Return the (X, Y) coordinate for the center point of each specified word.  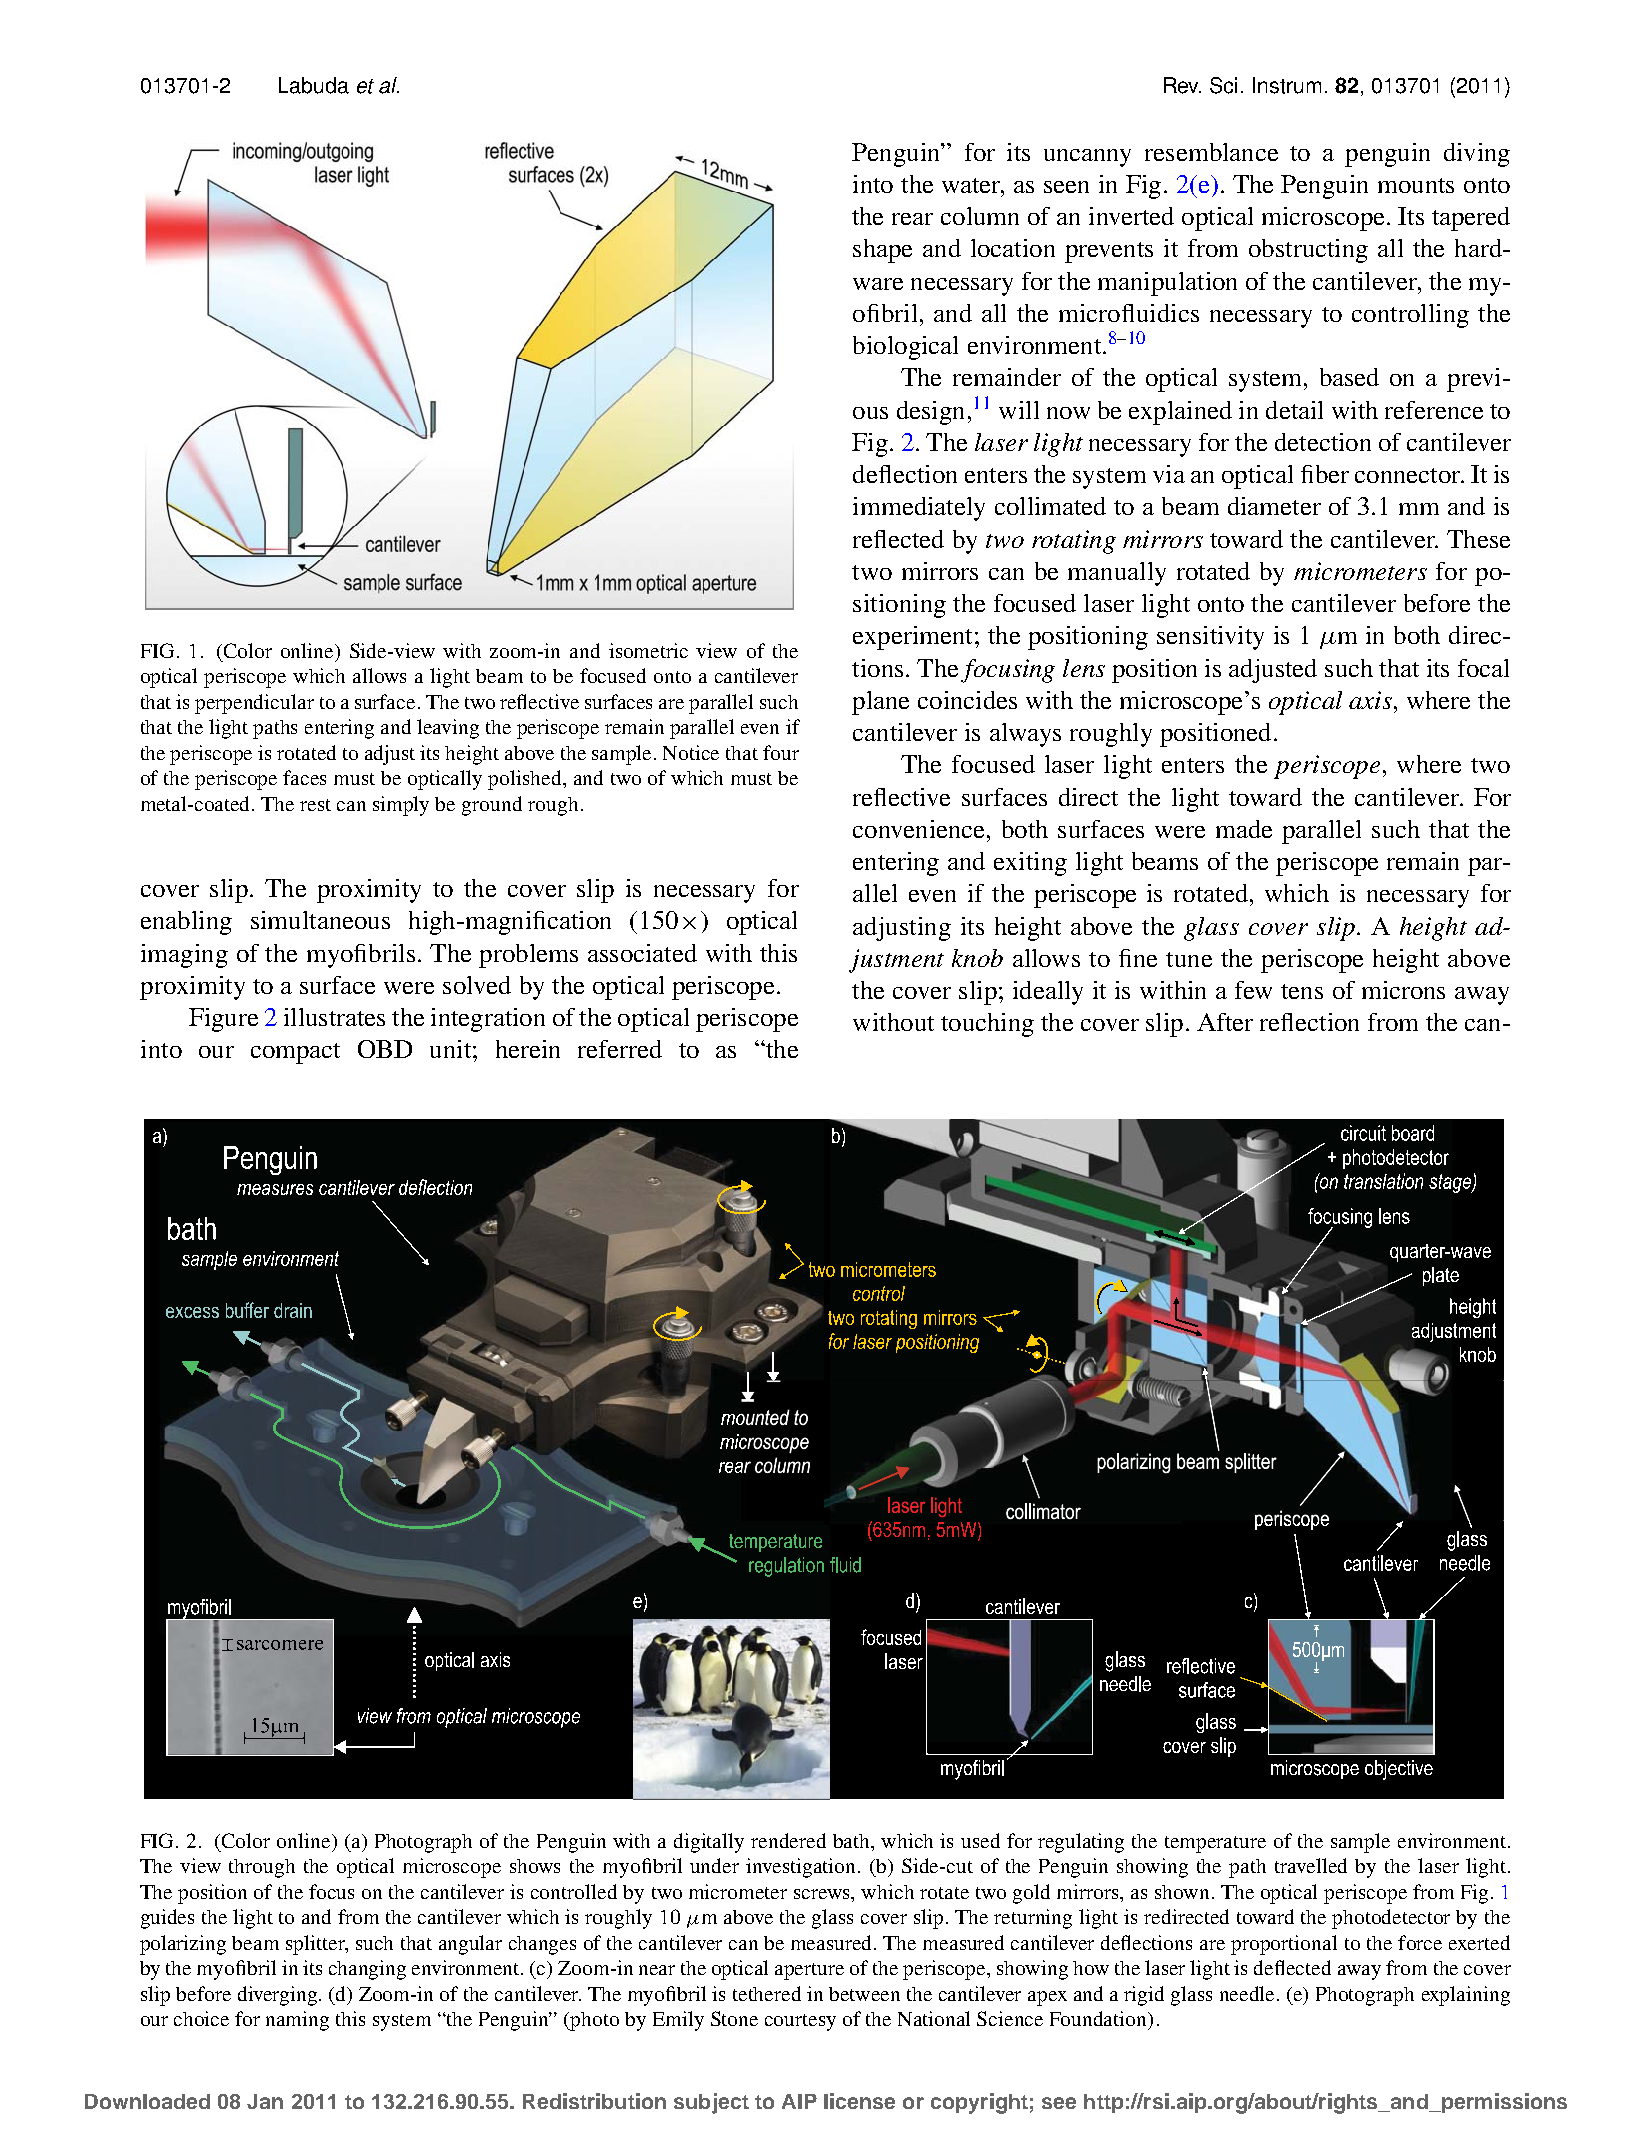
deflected (1292, 1967)
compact (295, 1053)
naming (297, 2021)
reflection (1309, 1022)
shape (882, 251)
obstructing (1308, 251)
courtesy (800, 2022)
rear (912, 219)
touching (987, 1025)
